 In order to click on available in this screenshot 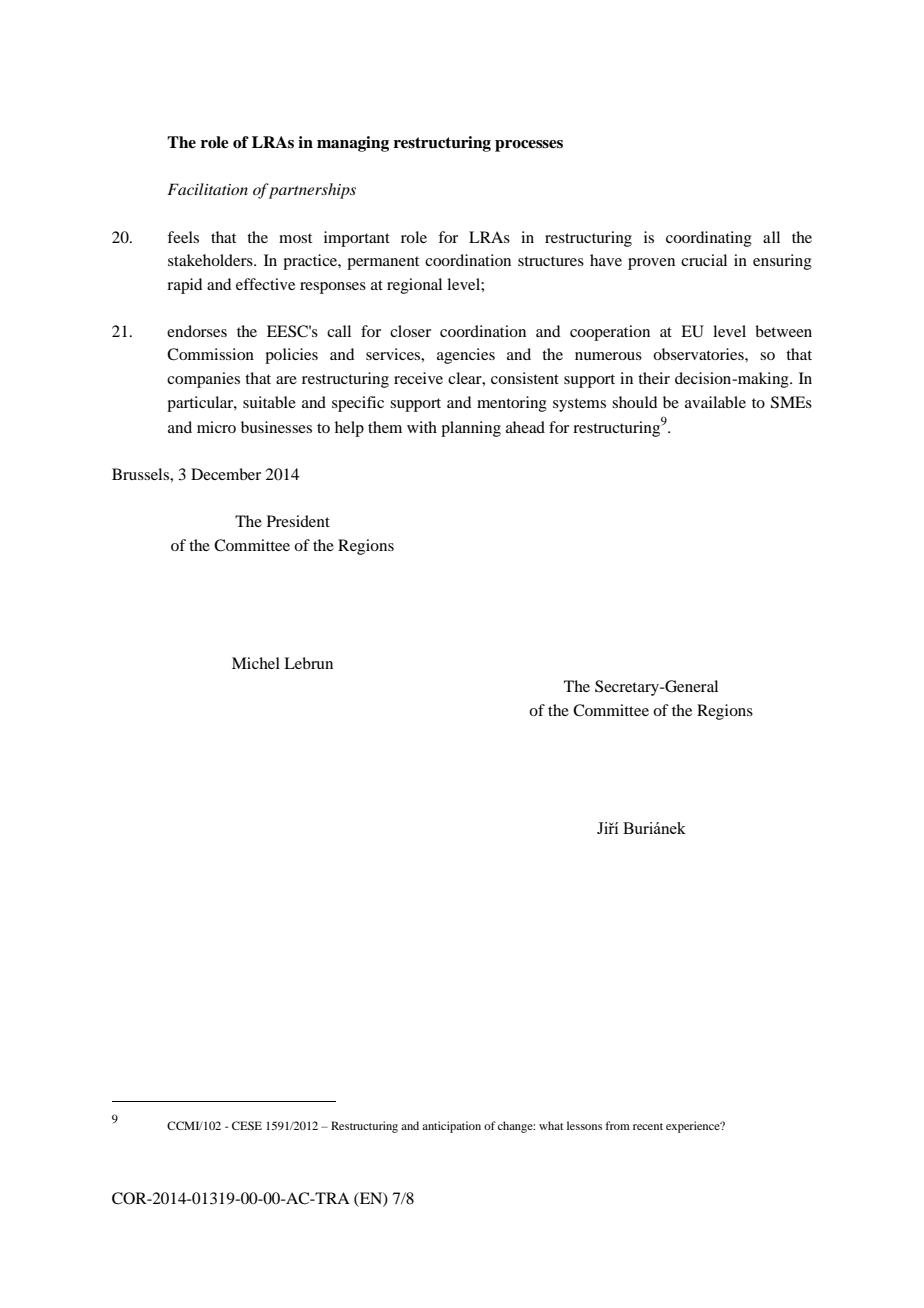, I will do `click(715, 402)`.
